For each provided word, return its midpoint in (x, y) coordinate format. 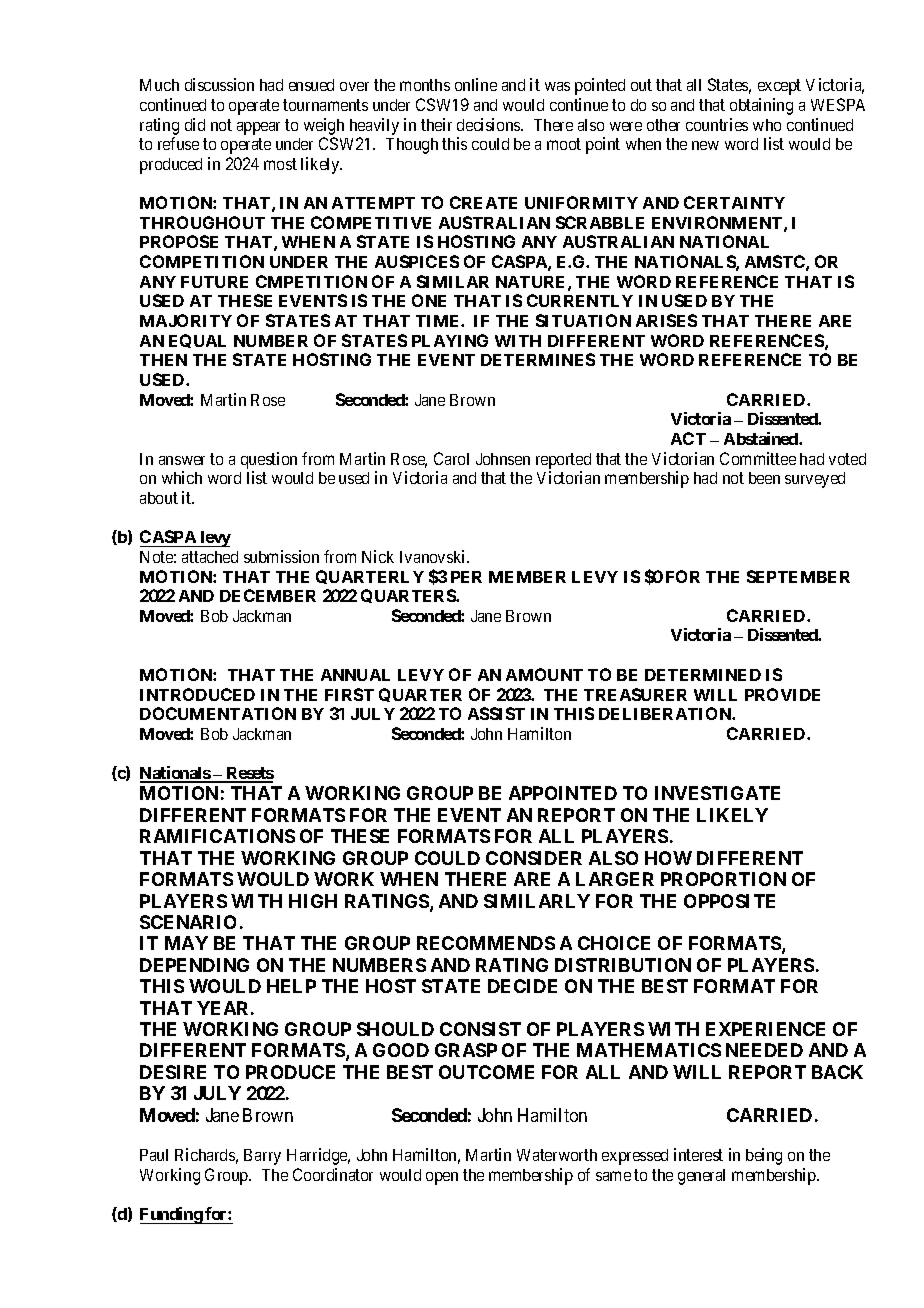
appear (258, 128)
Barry (262, 1157)
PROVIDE (782, 694)
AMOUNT (544, 674)
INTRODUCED (197, 694)
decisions (489, 124)
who (767, 125)
